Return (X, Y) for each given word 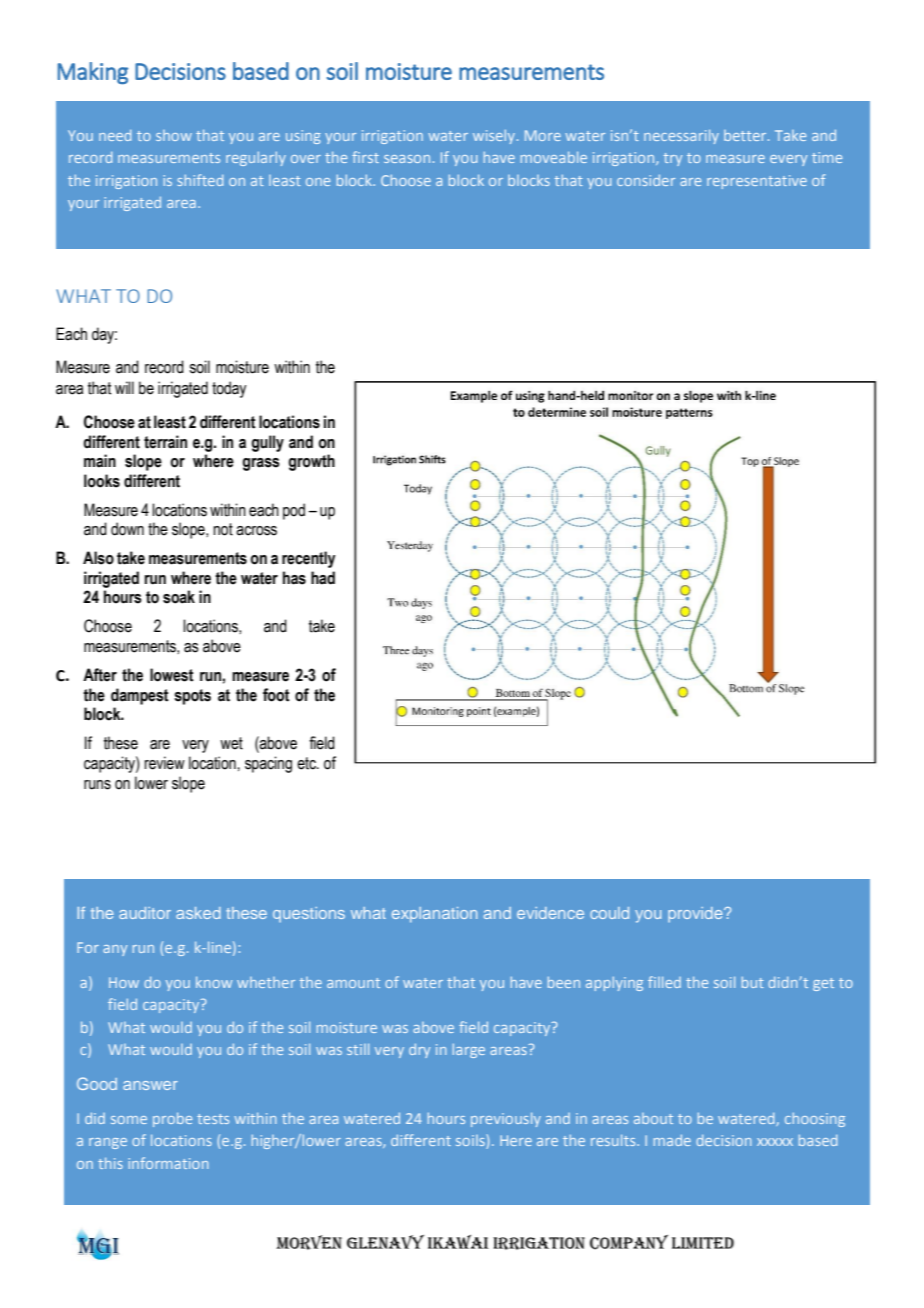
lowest (172, 675)
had (323, 578)
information (168, 1163)
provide (696, 914)
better (746, 135)
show (174, 135)
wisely (495, 137)
